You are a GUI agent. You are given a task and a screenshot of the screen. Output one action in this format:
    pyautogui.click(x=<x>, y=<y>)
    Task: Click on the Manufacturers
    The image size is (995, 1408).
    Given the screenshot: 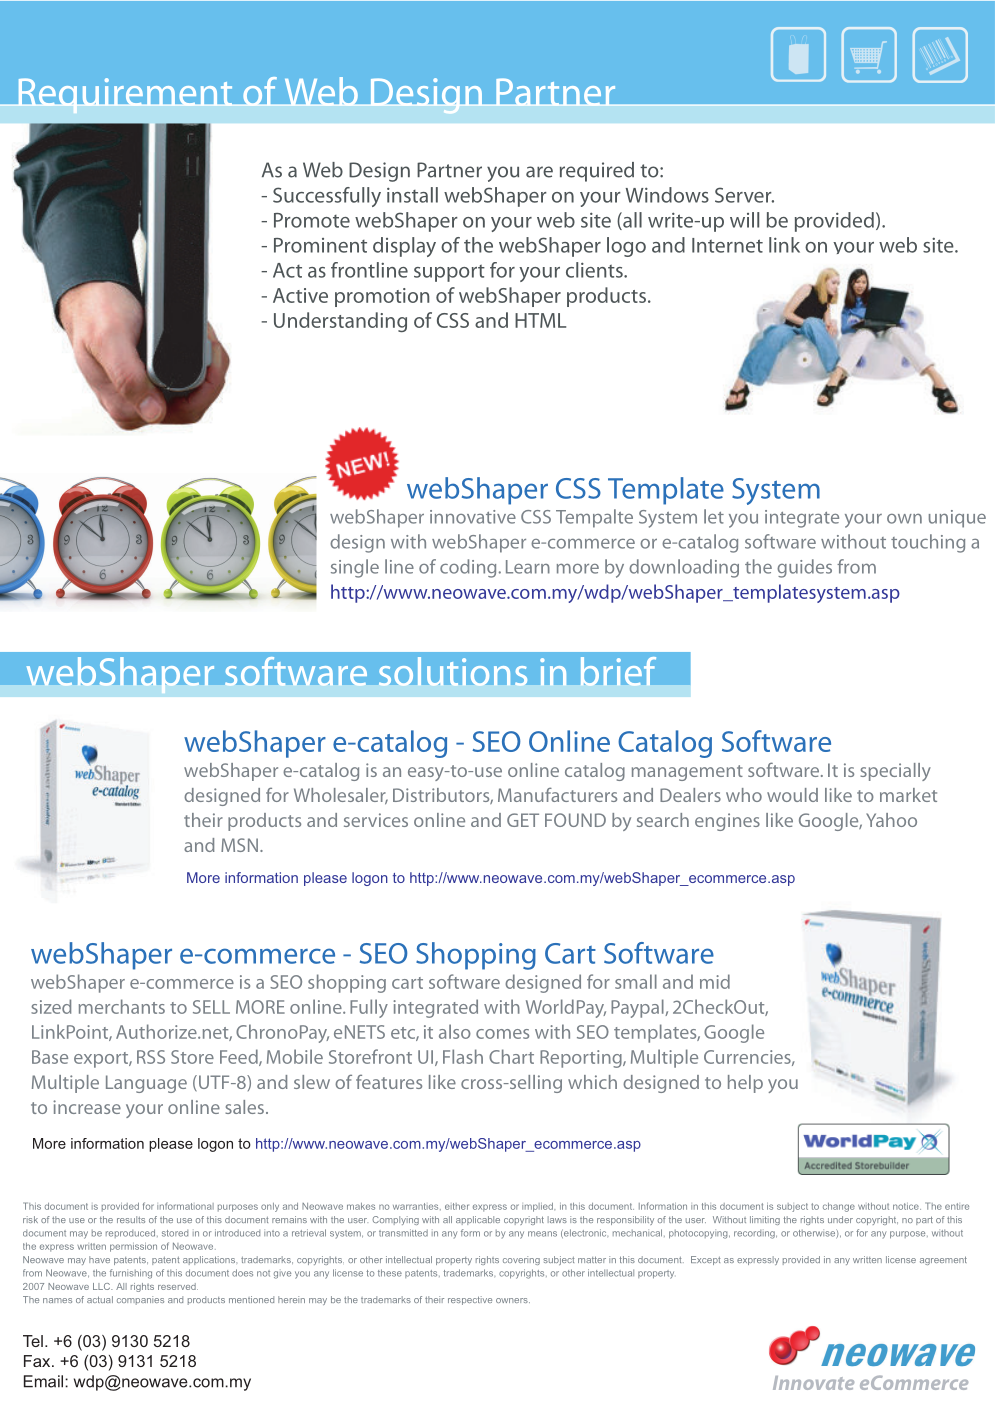 What is the action you would take?
    pyautogui.click(x=557, y=794)
